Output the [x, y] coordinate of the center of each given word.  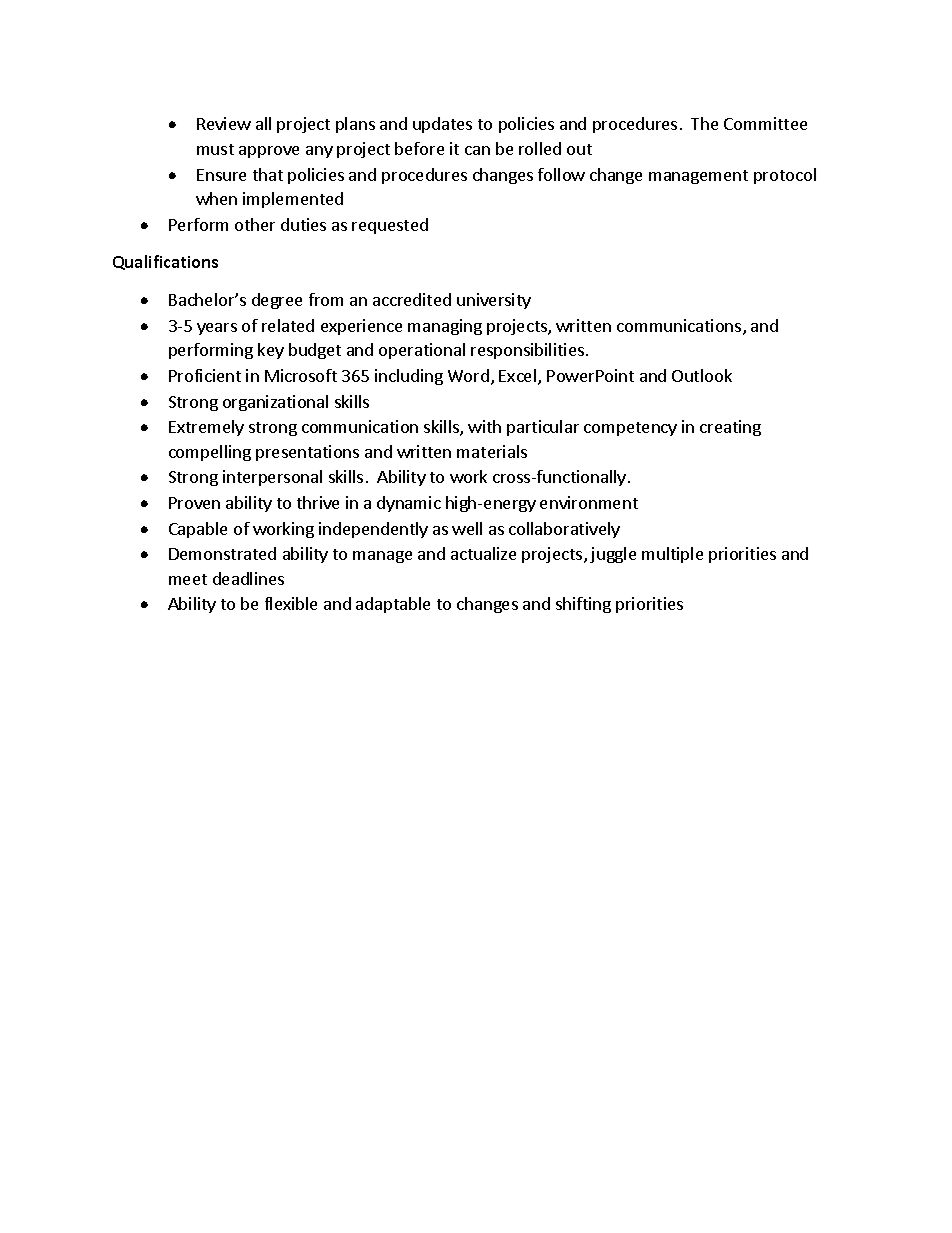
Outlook [702, 375]
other [255, 224]
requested [390, 226]
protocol [785, 176]
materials [492, 451]
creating [730, 428]
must [215, 149]
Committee [765, 123]
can [477, 150]
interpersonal [272, 478]
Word [468, 375]
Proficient [205, 375]
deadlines [248, 578]
